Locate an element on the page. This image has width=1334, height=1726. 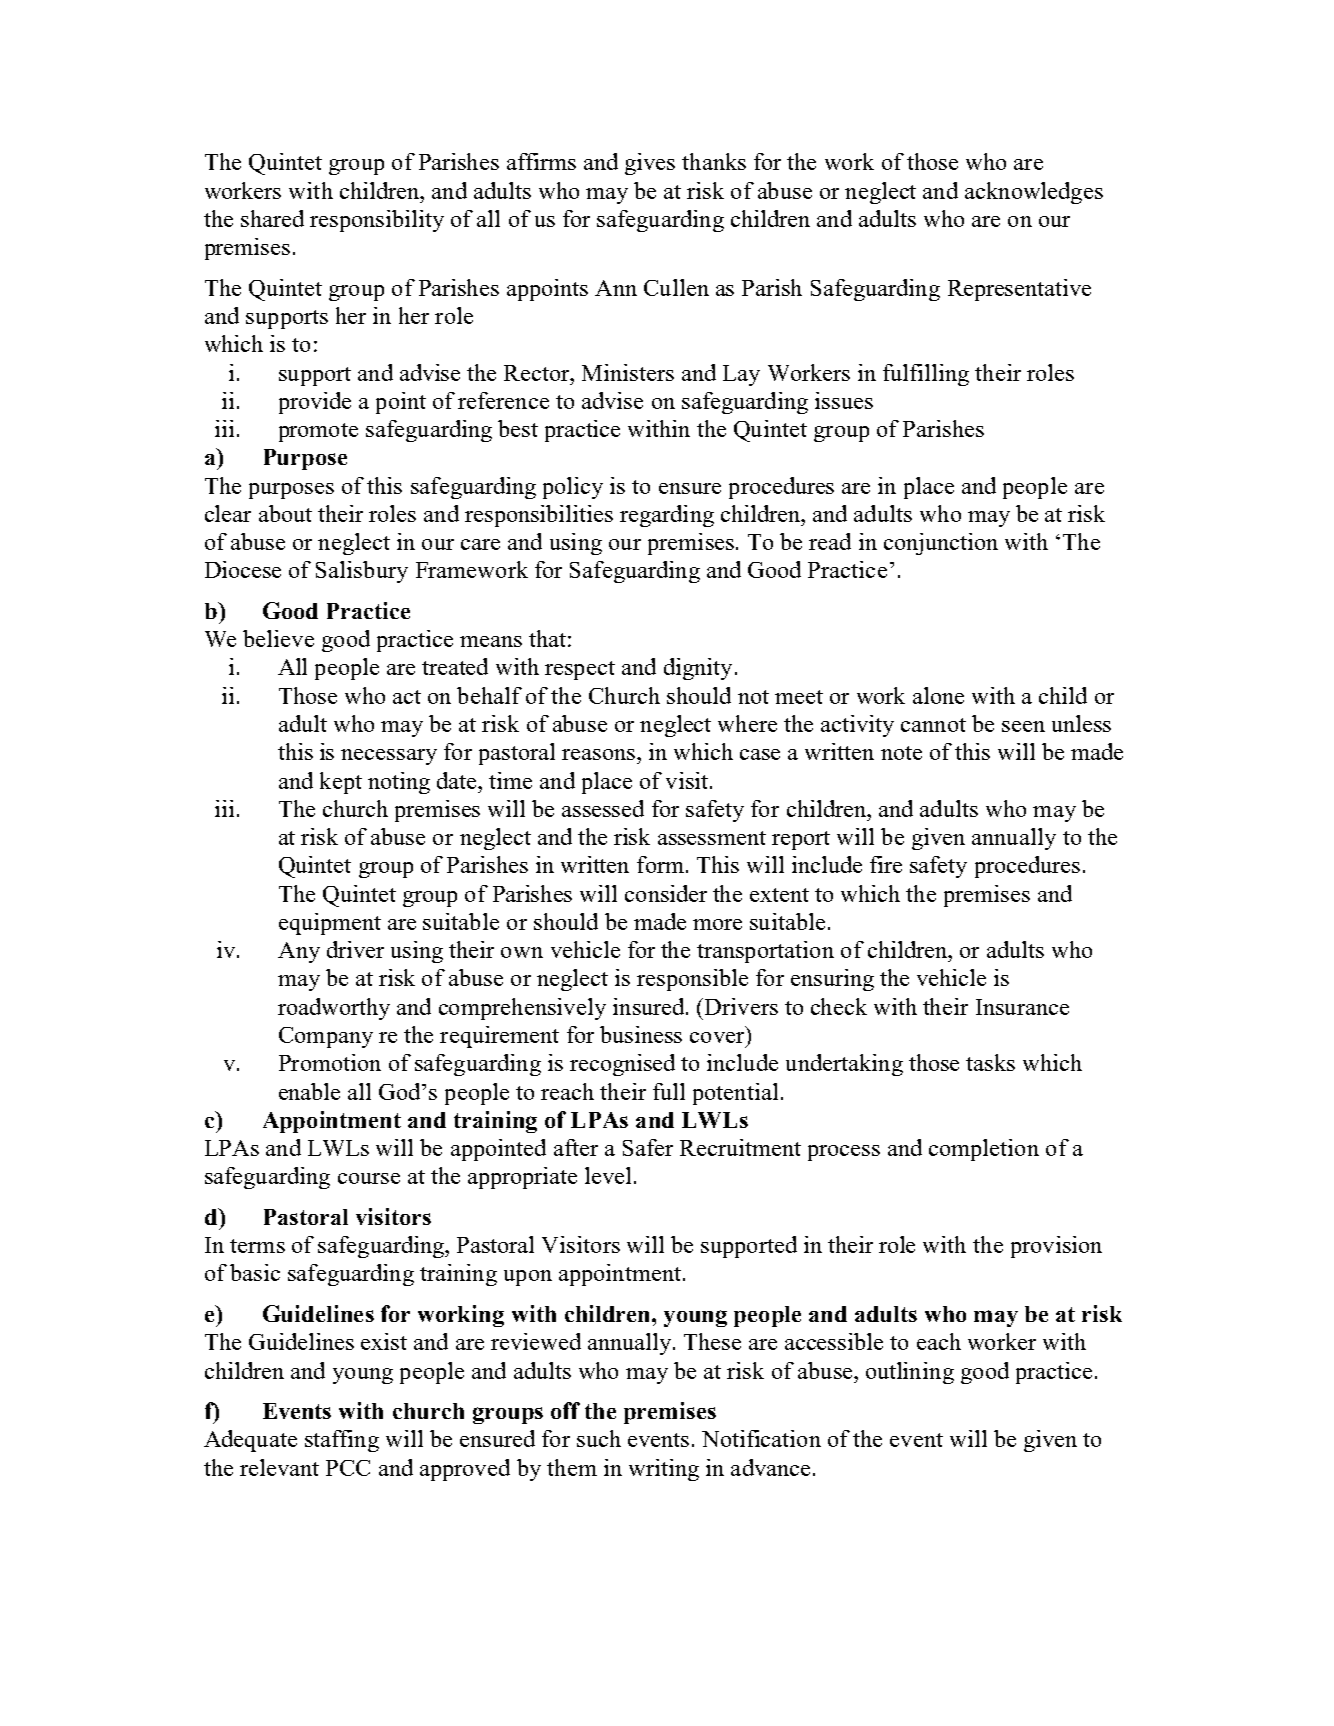
gives is located at coordinates (650, 164).
